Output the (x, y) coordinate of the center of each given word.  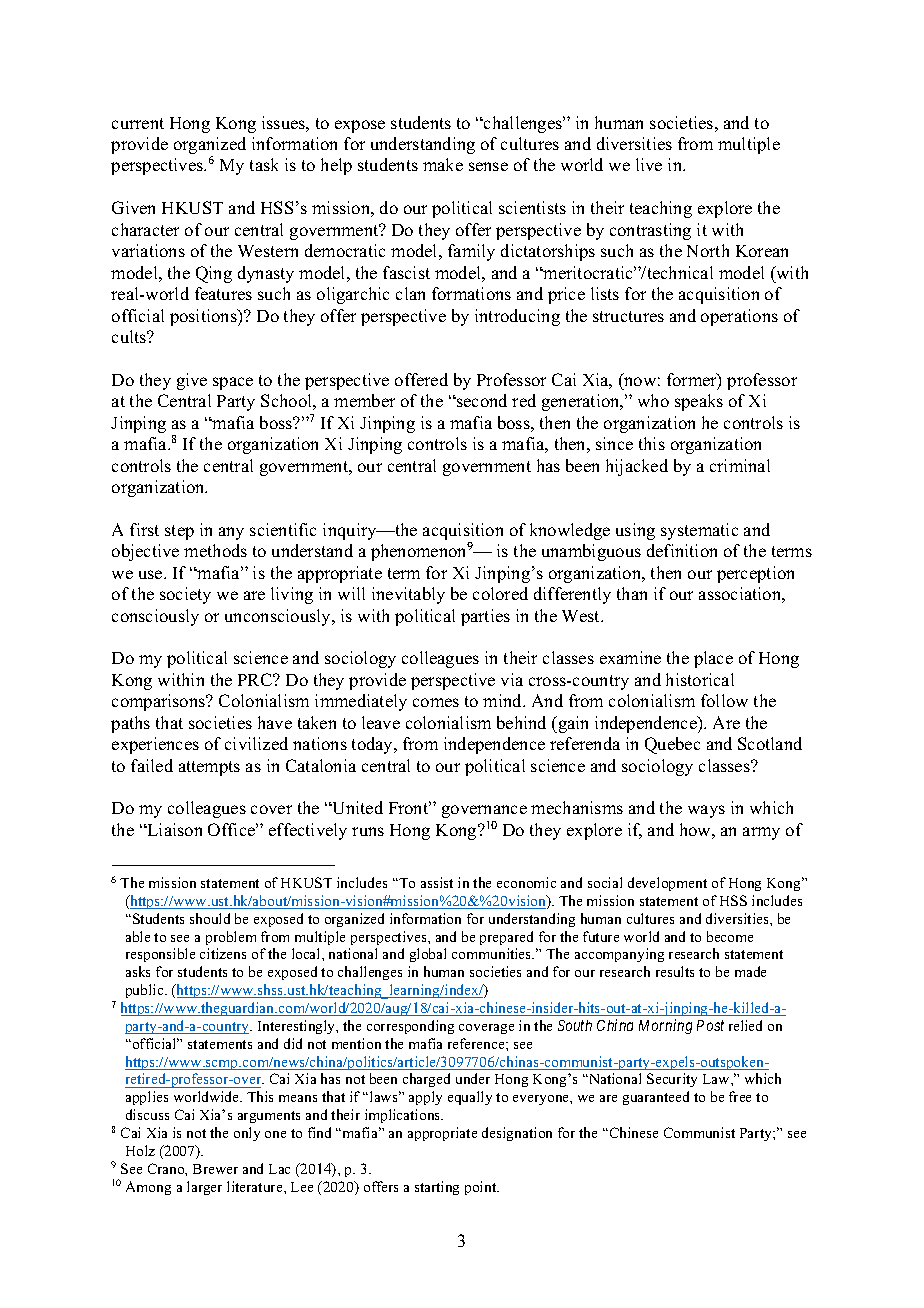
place (713, 659)
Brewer (215, 1169)
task (264, 164)
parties (485, 617)
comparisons (160, 702)
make (443, 164)
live (649, 164)
